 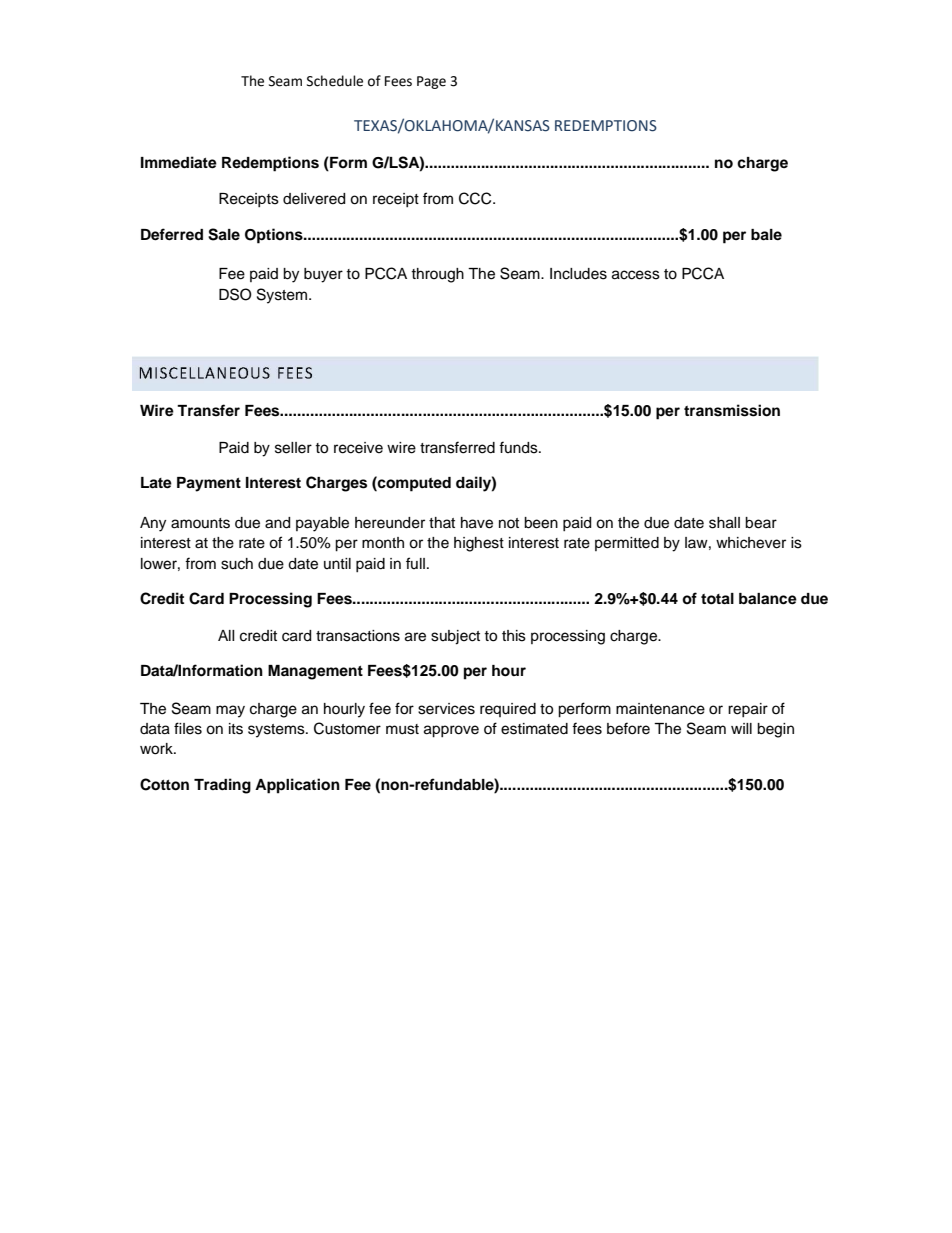 What do you see at coordinates (451, 731) in the screenshot?
I see `approve` at bounding box center [451, 731].
